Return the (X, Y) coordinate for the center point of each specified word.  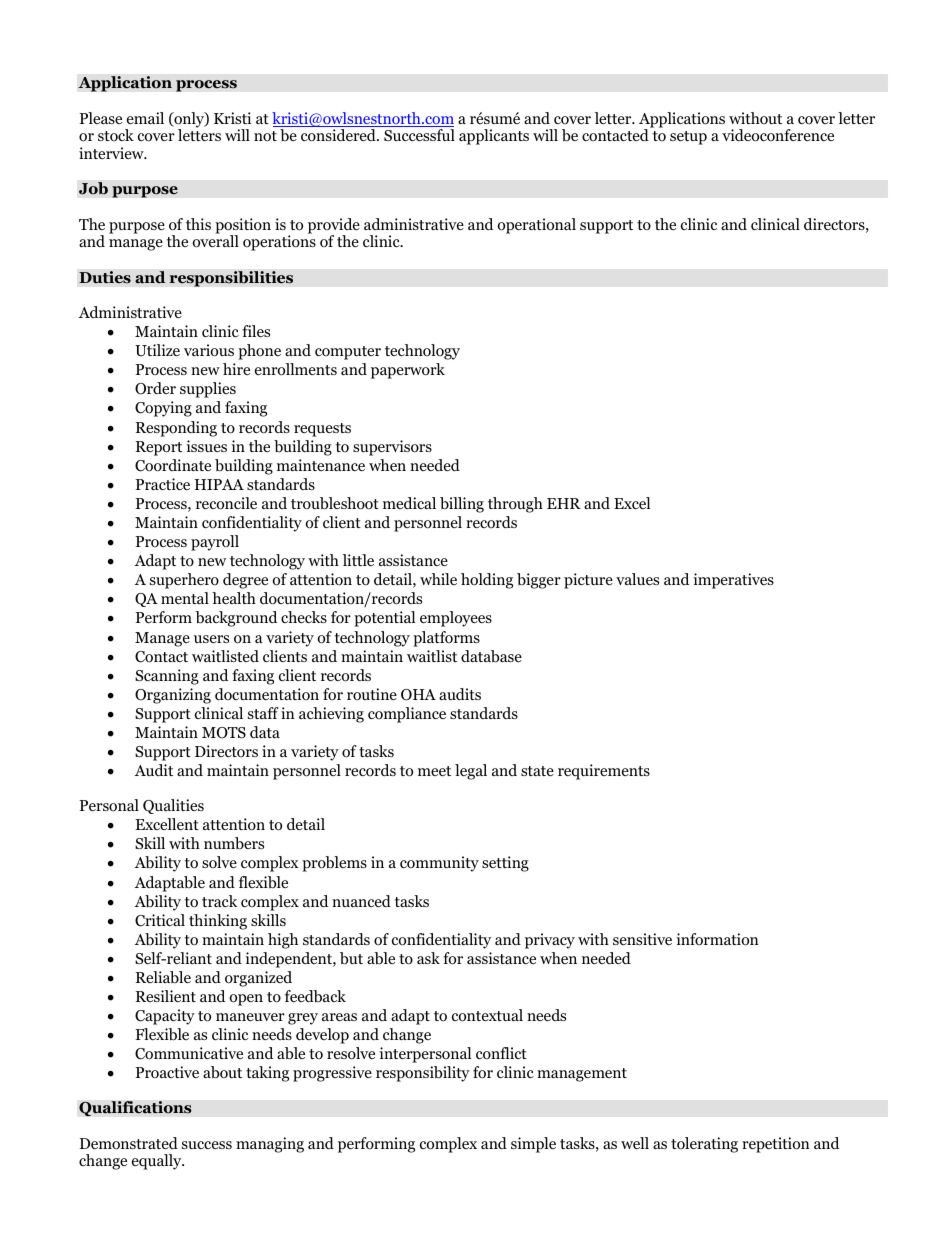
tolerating (704, 1145)
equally (158, 1162)
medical (409, 503)
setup (688, 138)
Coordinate (173, 465)
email (145, 118)
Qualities (173, 806)
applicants (494, 137)
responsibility (423, 1074)
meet (434, 771)
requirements (604, 772)
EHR (564, 503)
